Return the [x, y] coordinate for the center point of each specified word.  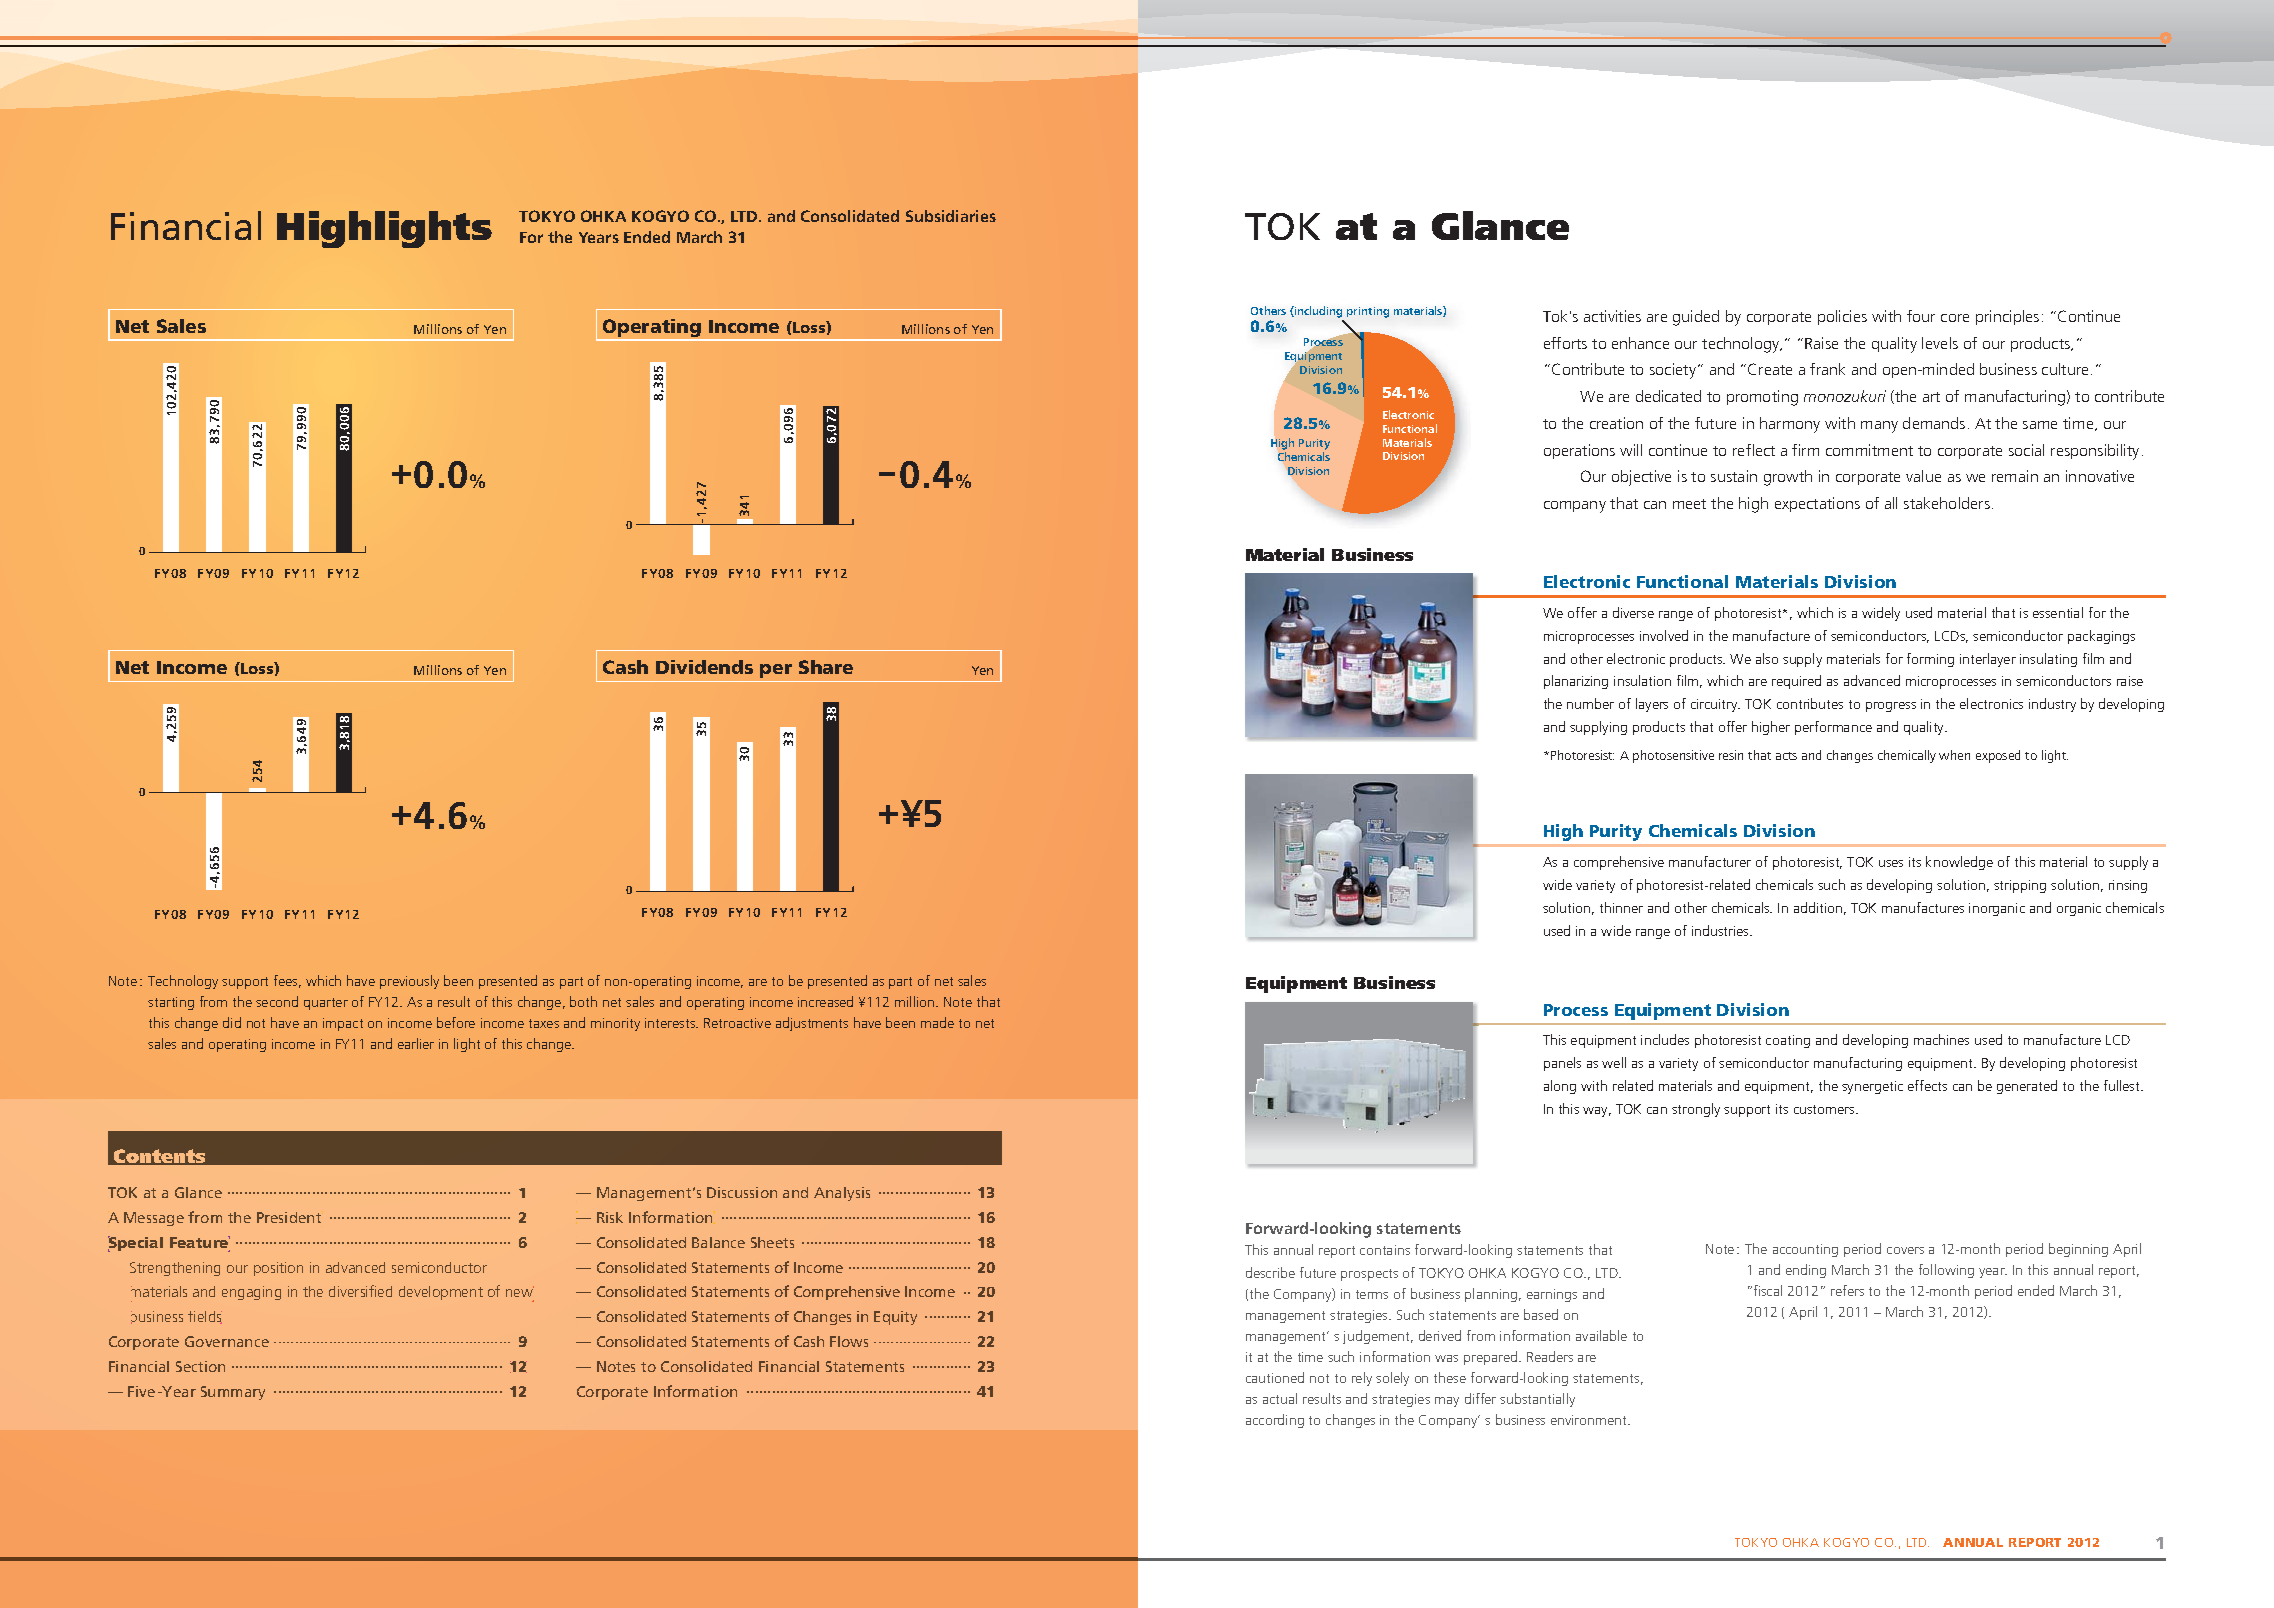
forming [1930, 660]
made [937, 1022]
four [1921, 316]
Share [826, 667]
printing [1368, 312]
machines [1941, 1039]
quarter [326, 1004]
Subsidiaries [951, 216]
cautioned [1275, 1377]
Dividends [704, 667]
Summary [233, 1393]
